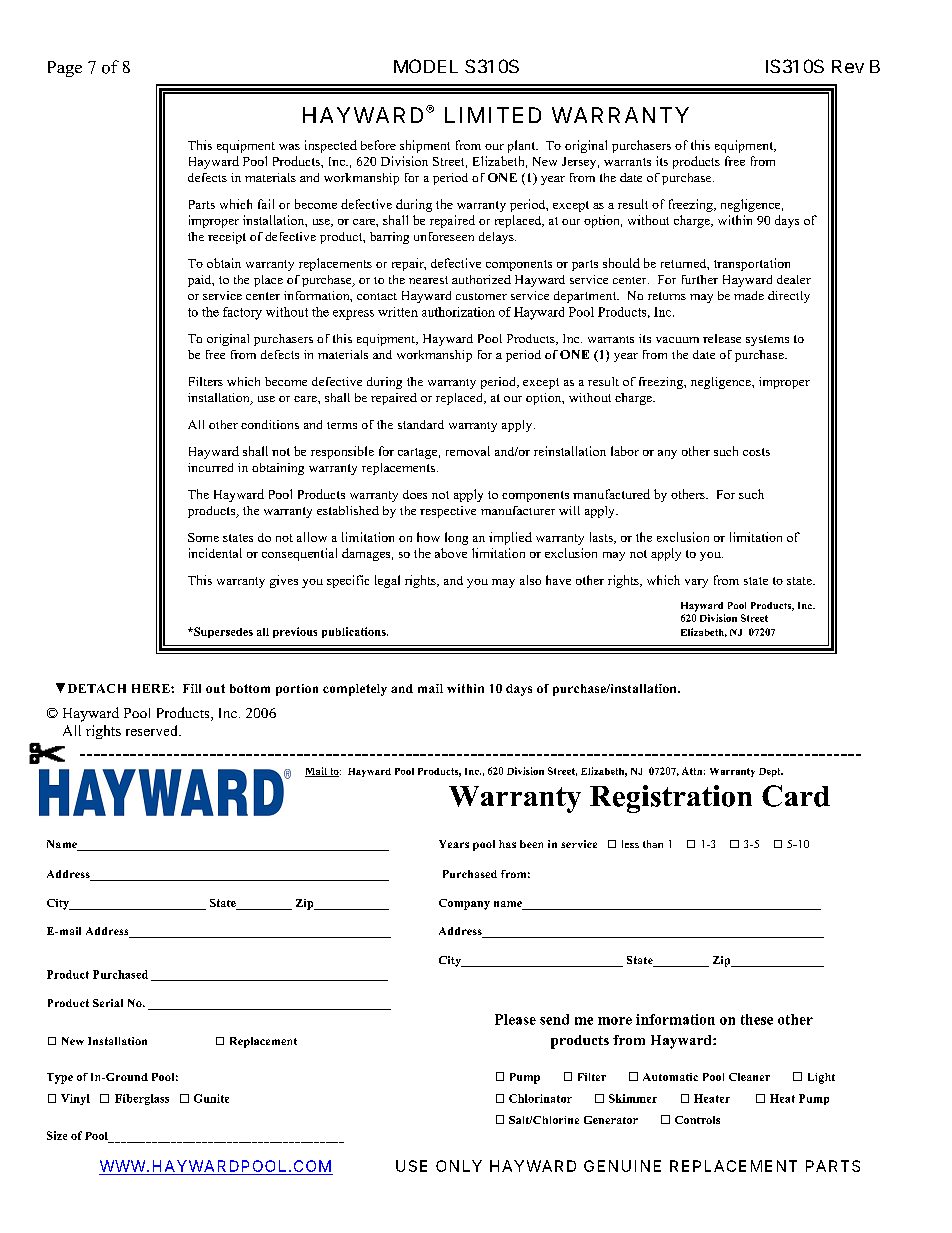  Describe the element at coordinates (426, 66) in the screenshot. I see `MODEL` at that location.
